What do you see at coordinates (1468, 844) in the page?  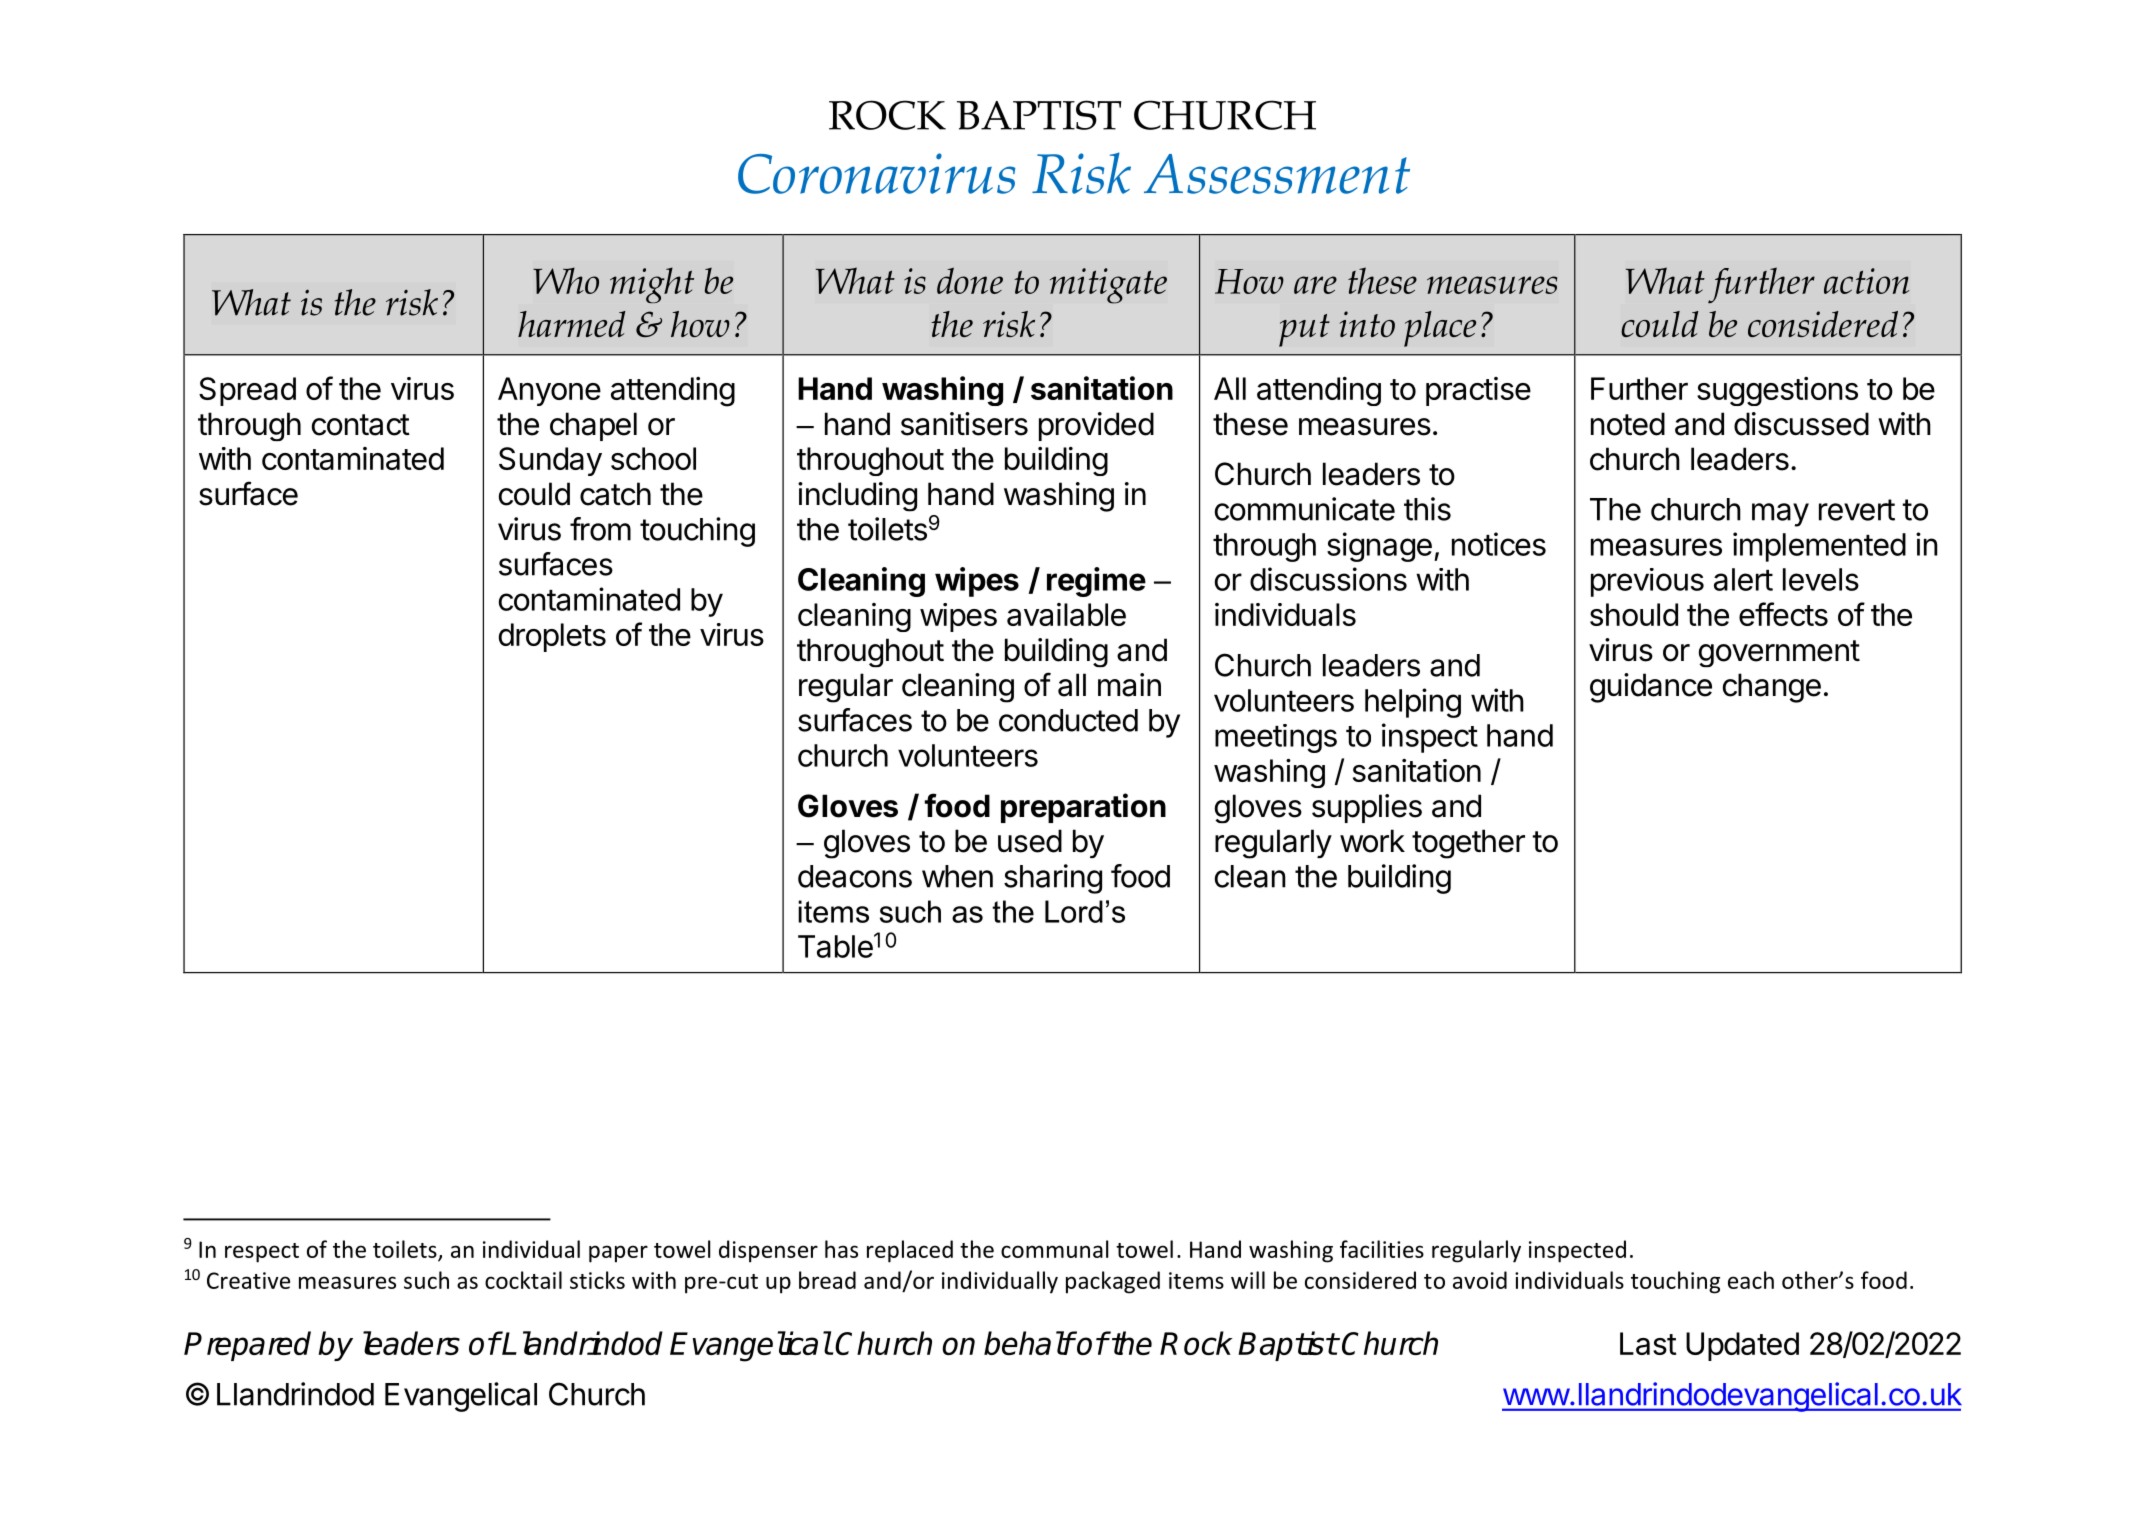 I see `together` at bounding box center [1468, 844].
